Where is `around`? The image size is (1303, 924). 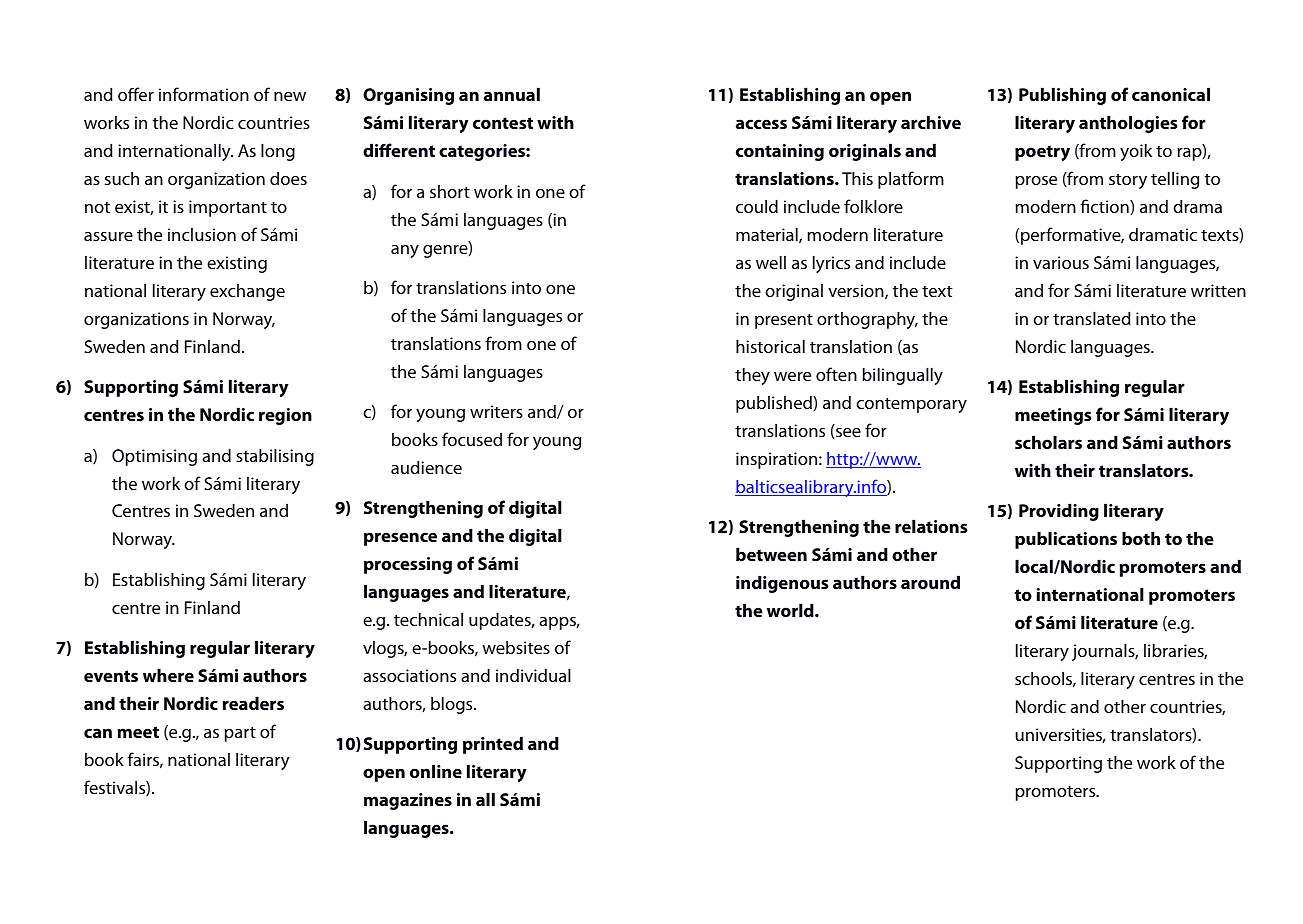
around is located at coordinates (930, 582).
